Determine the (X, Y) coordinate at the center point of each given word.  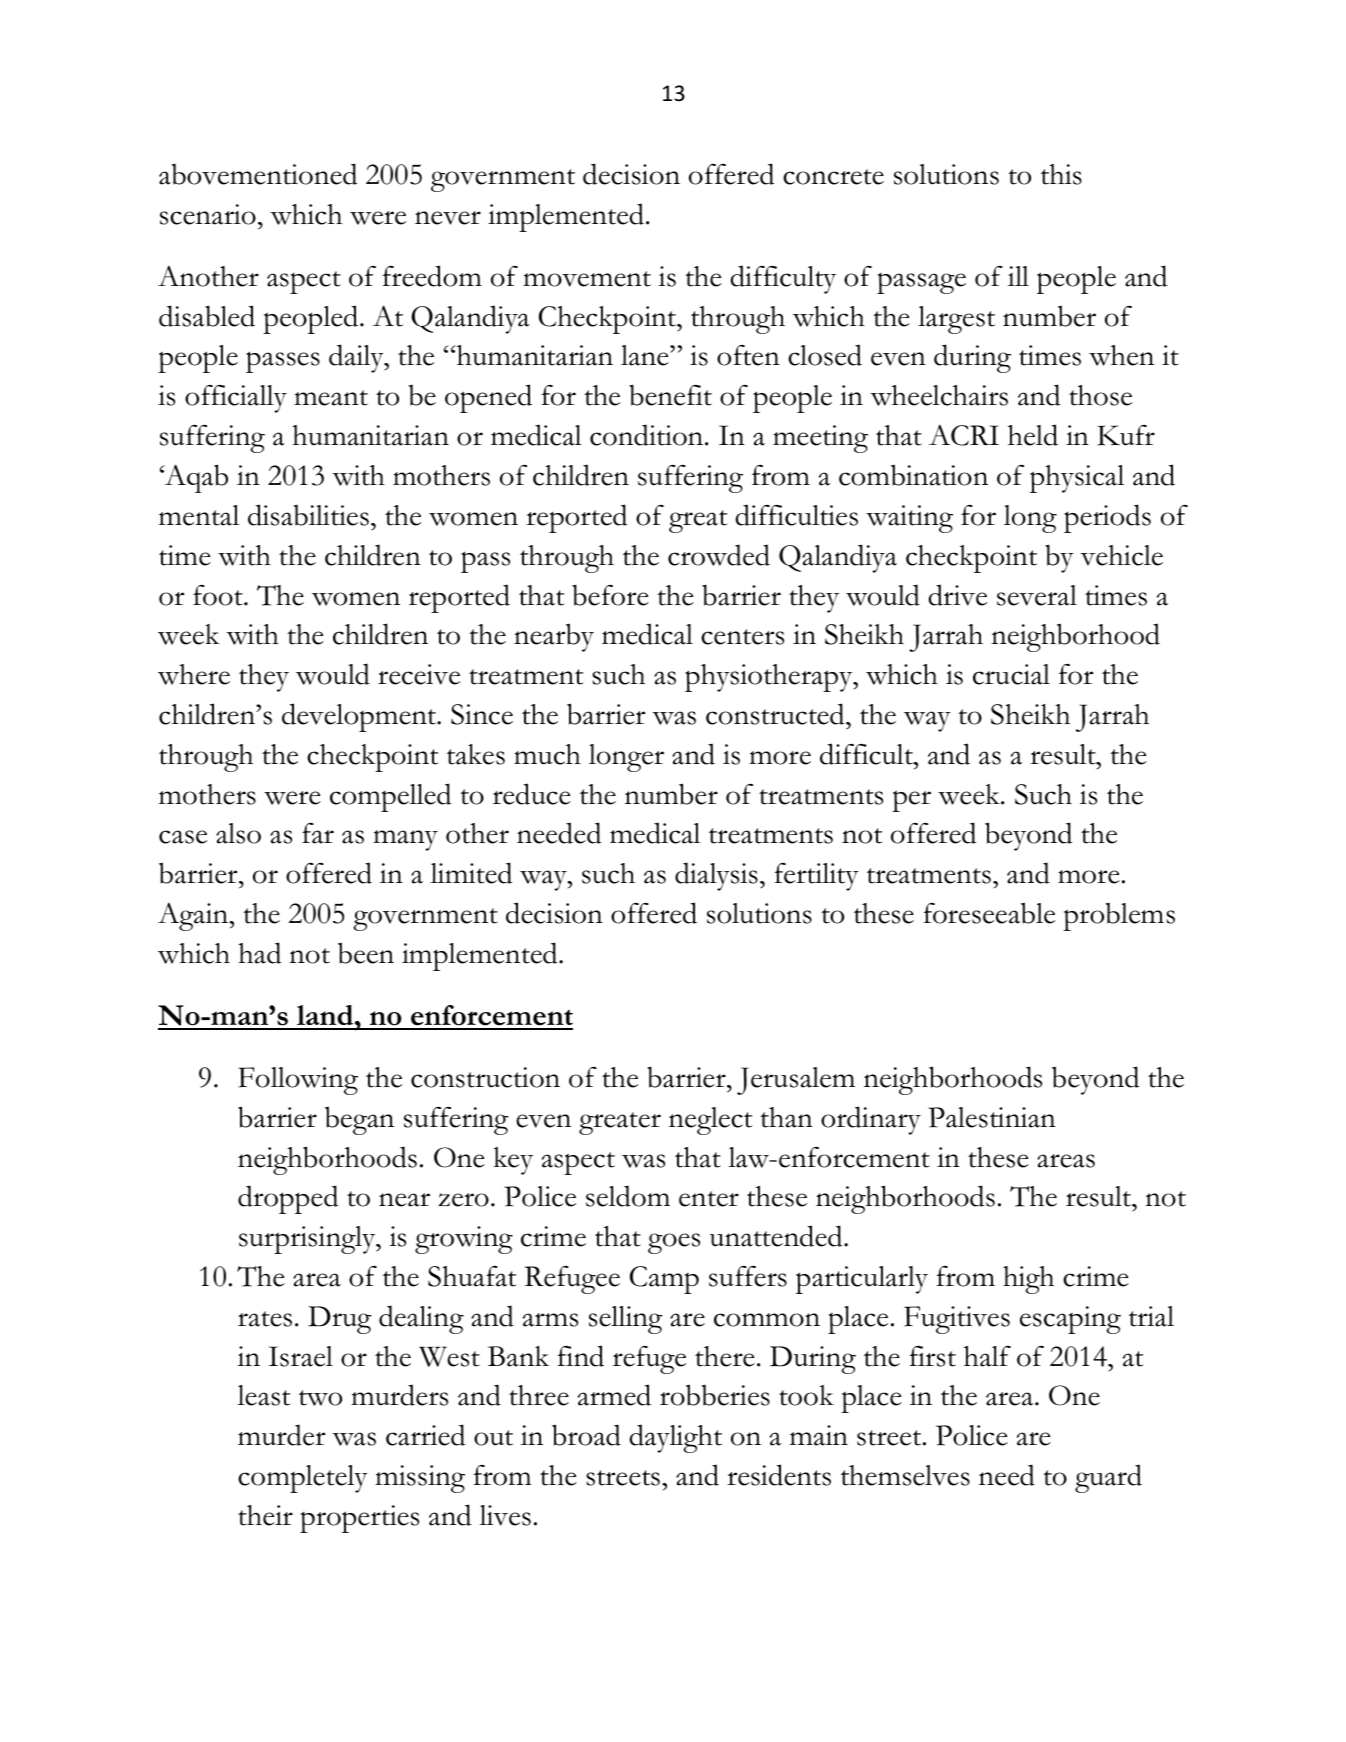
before (610, 595)
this (1061, 174)
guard (1108, 1478)
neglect (710, 1121)
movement (587, 279)
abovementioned (258, 174)
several (1037, 595)
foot (219, 595)
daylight (675, 1438)
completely (303, 1479)
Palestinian (992, 1117)
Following (298, 1081)
